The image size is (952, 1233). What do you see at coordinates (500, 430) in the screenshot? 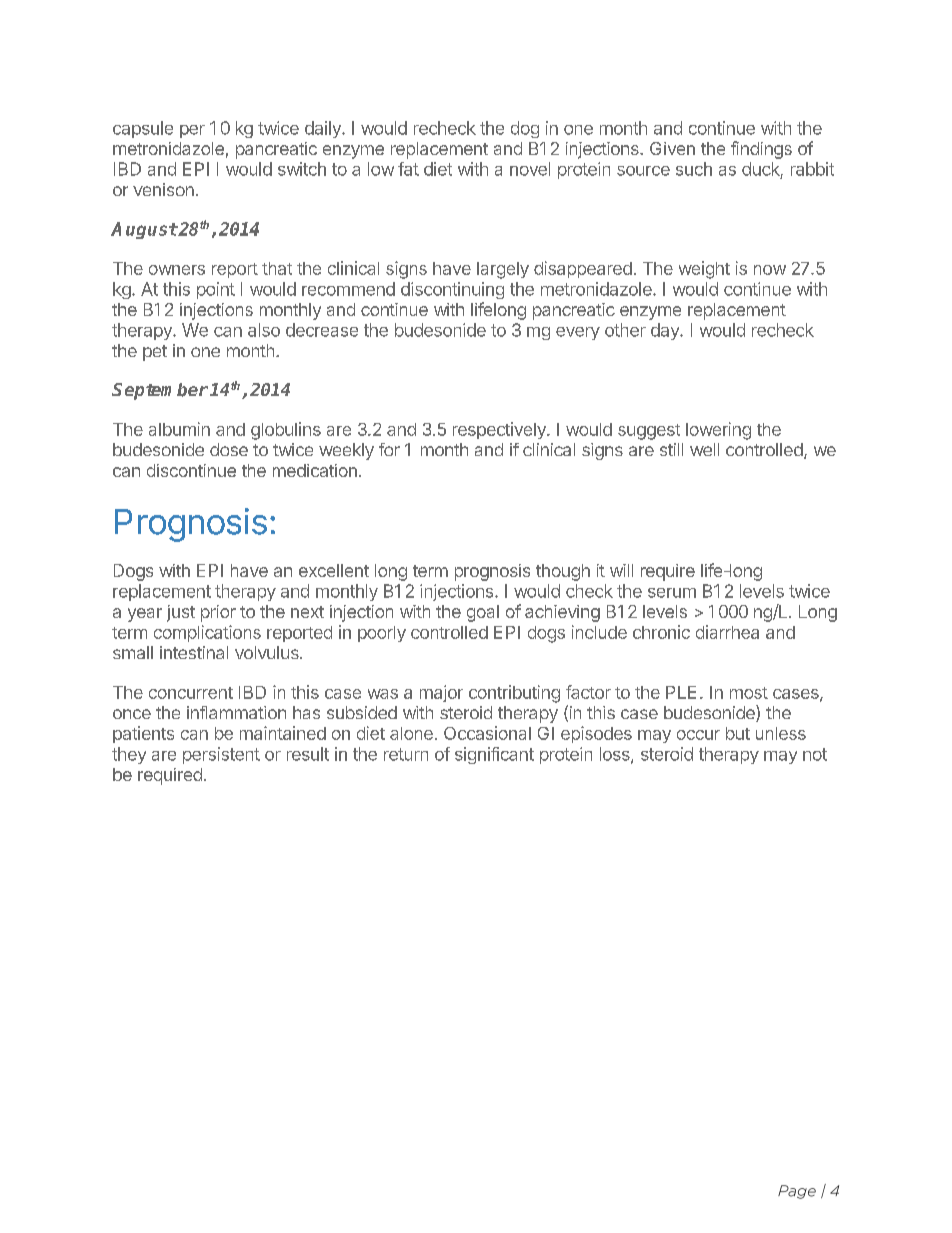
I see `respectively` at bounding box center [500, 430].
